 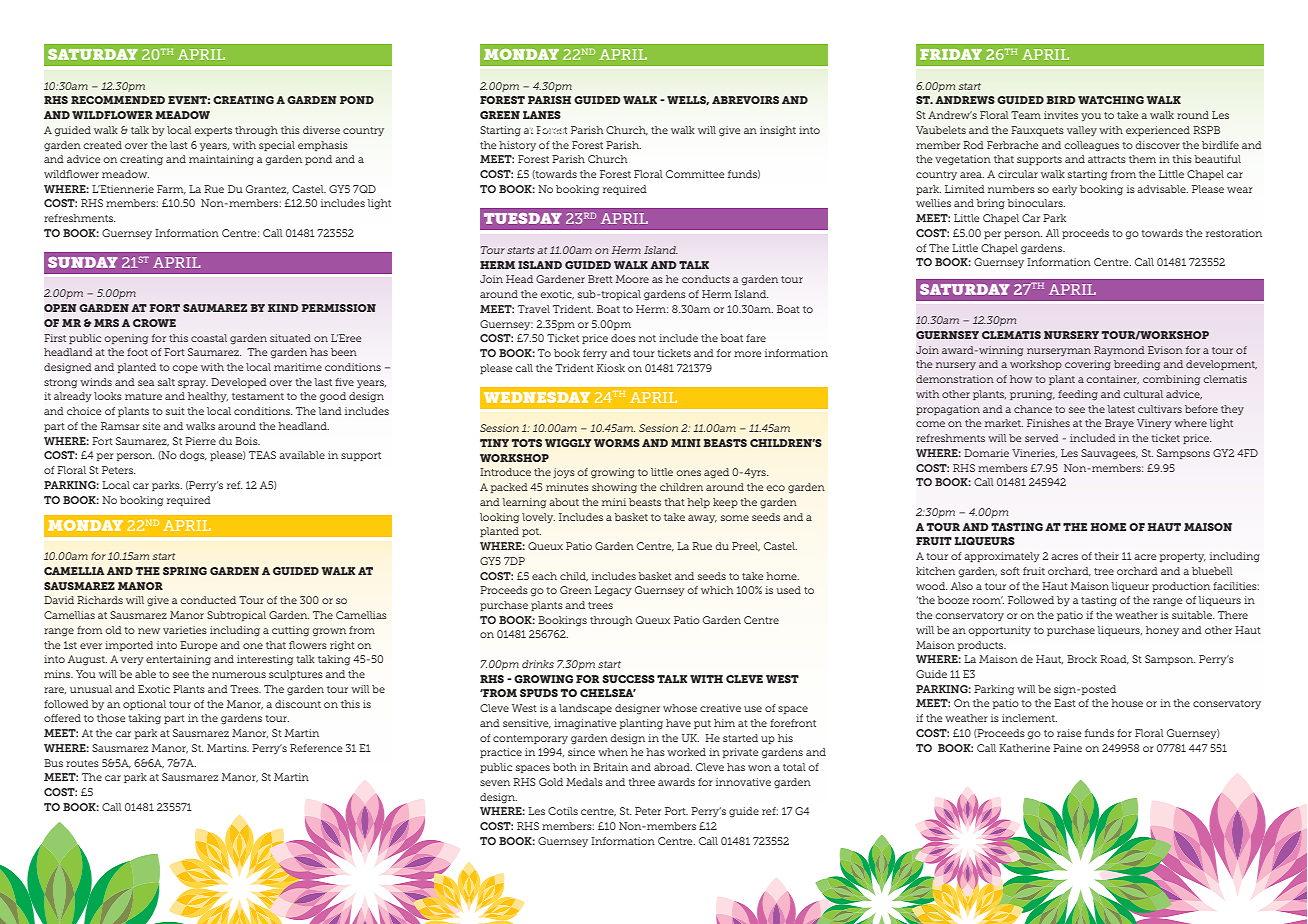 I want to click on WATCHING, so click(x=1111, y=100).
